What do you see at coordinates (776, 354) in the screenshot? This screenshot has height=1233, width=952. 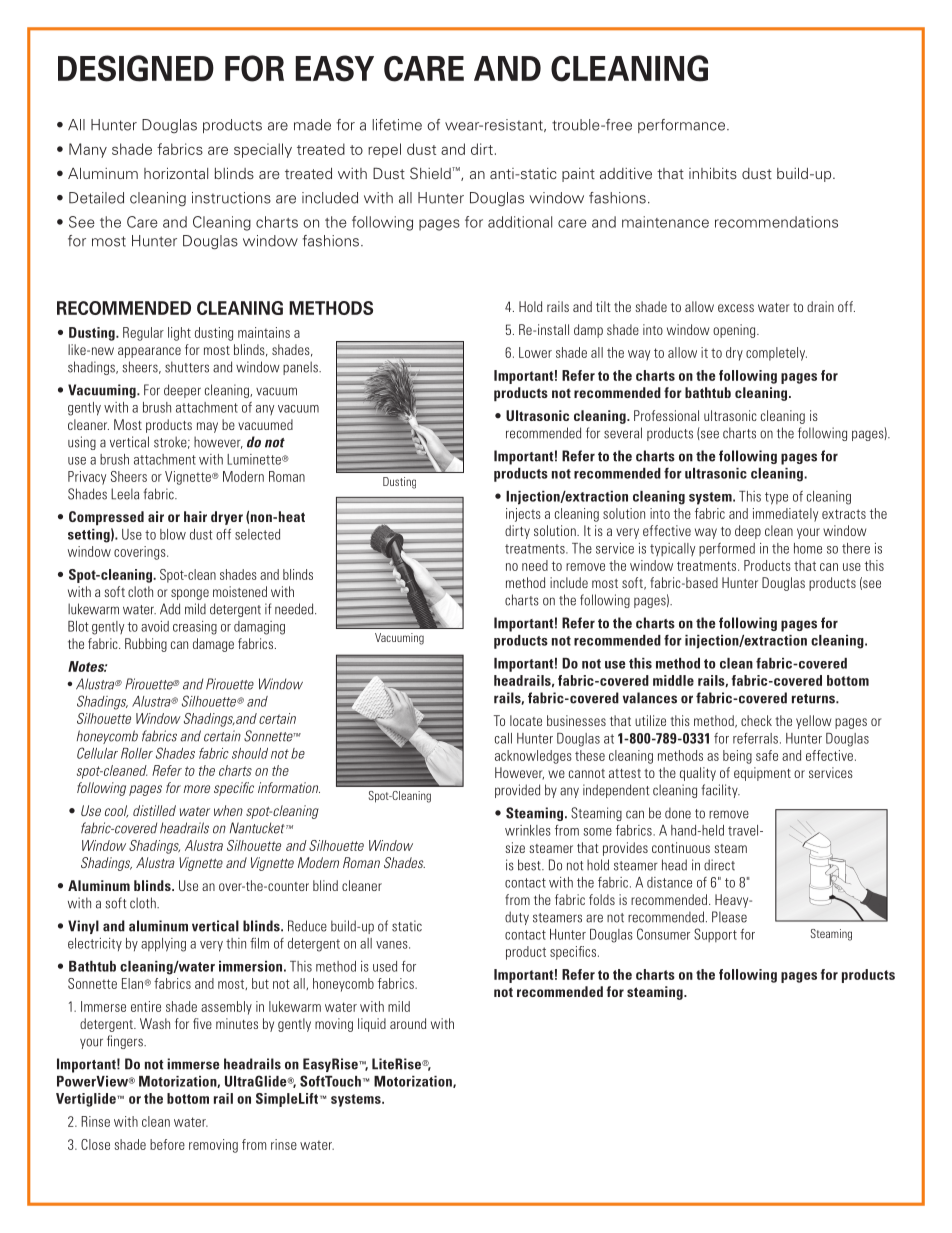 I see `completely` at bounding box center [776, 354].
